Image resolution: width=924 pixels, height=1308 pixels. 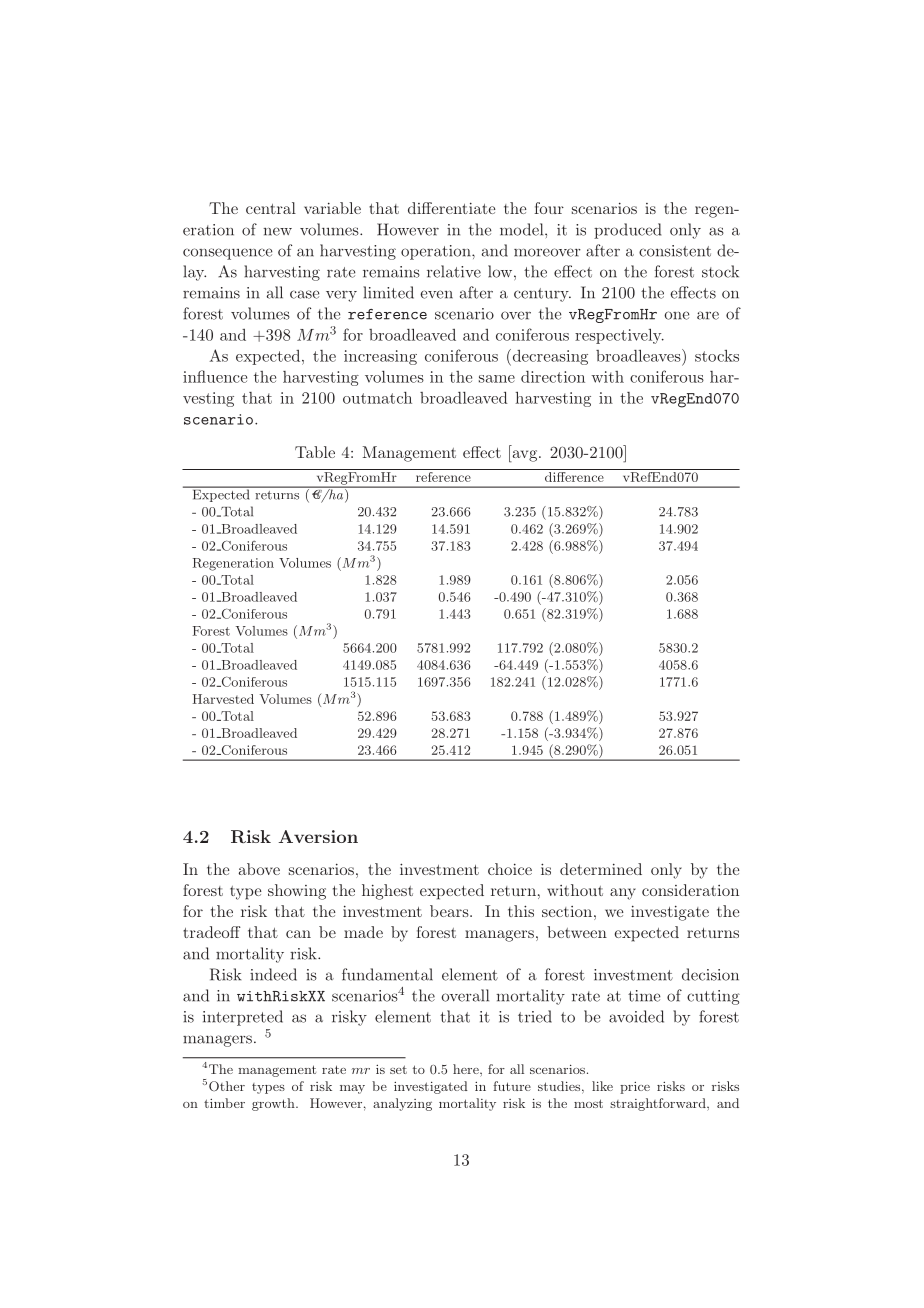 I want to click on determined, so click(x=601, y=869).
